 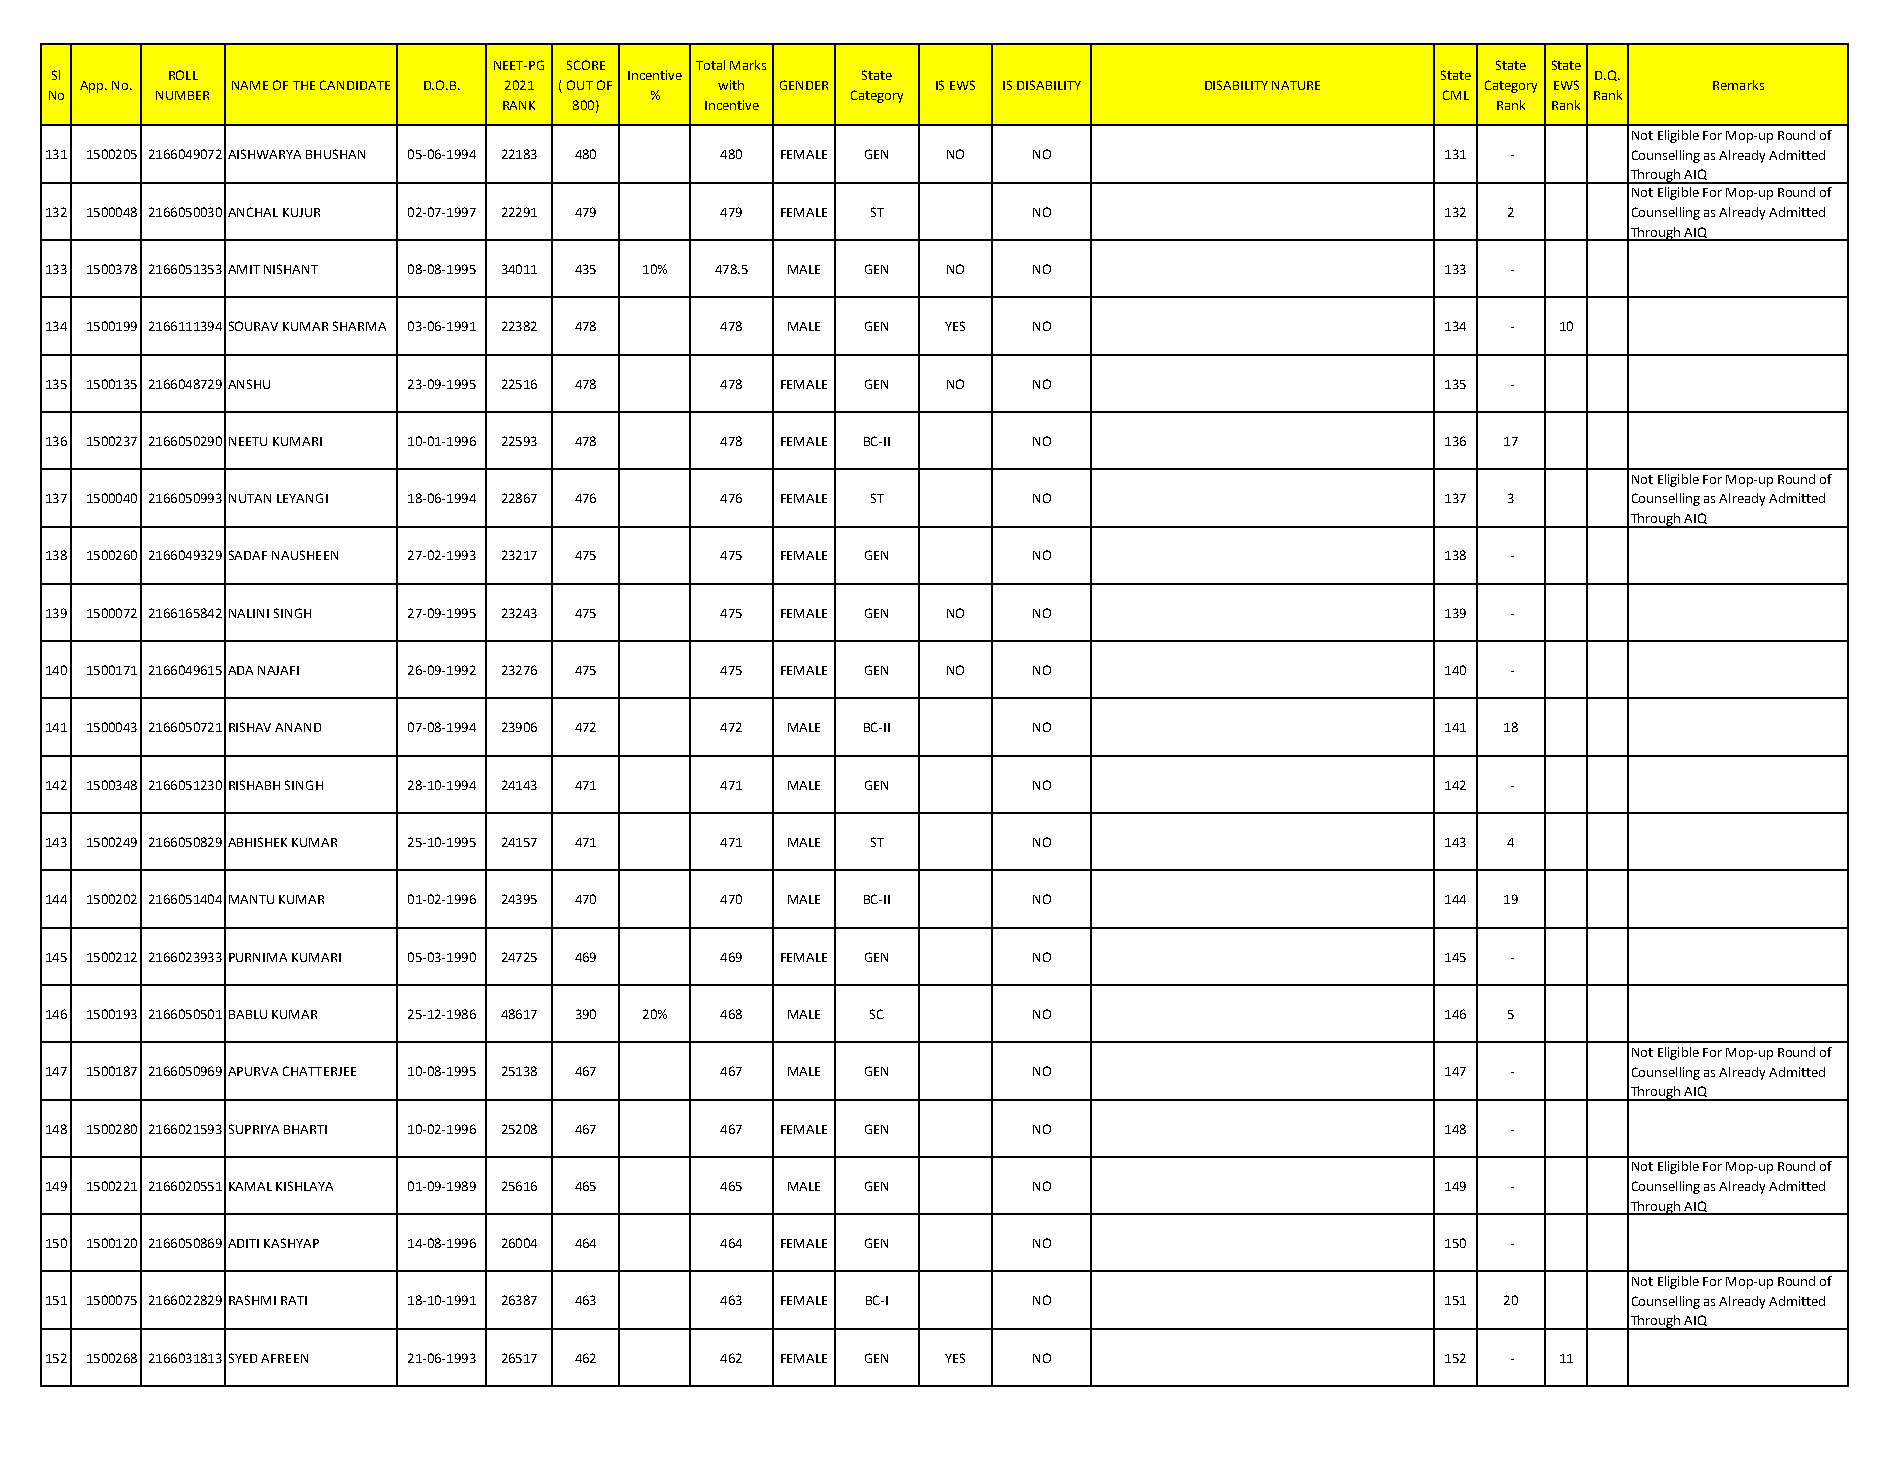 I want to click on SYED, so click(x=243, y=1358).
